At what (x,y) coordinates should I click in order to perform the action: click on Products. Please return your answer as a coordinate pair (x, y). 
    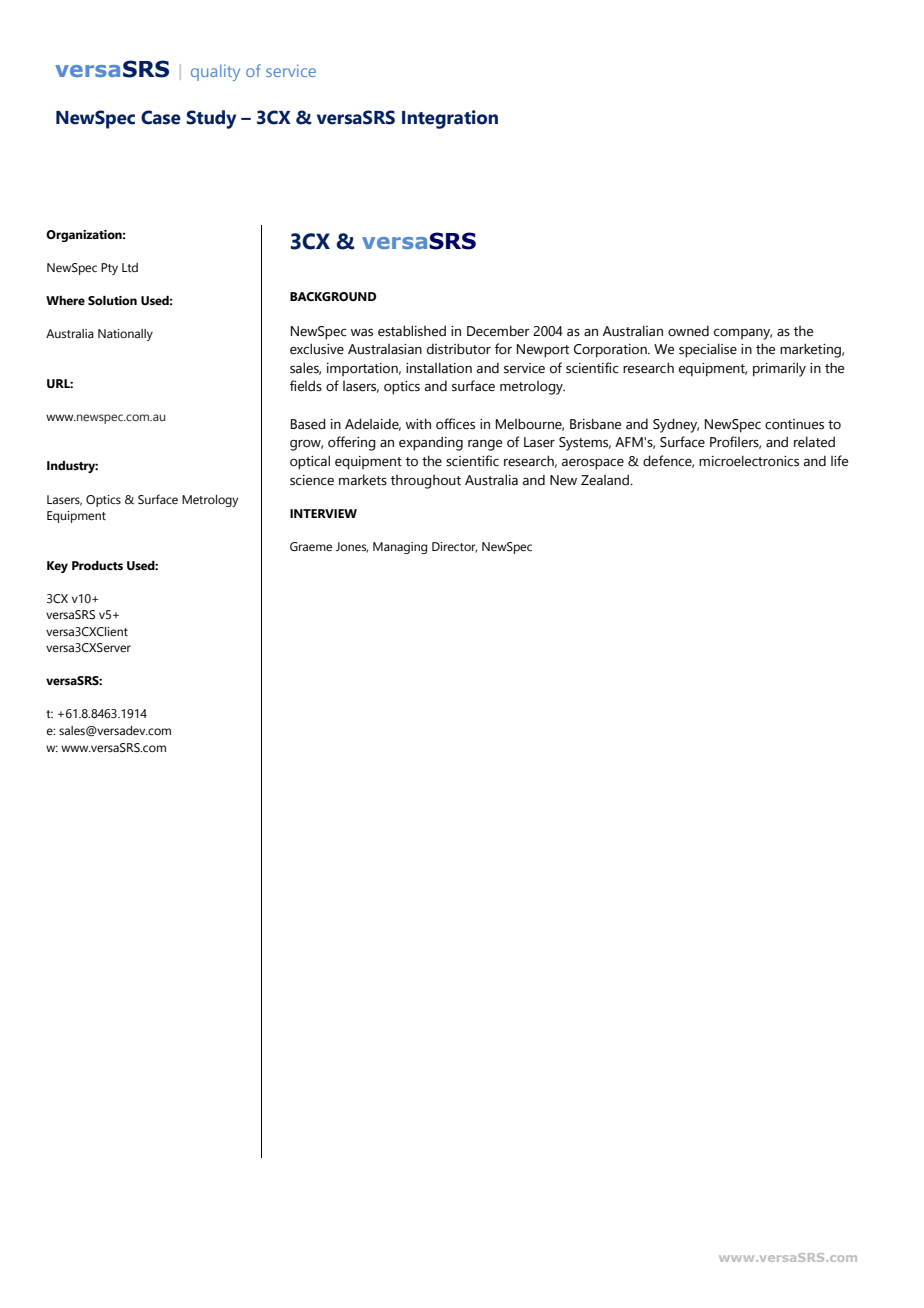
    Looking at the image, I should click on (97, 565).
